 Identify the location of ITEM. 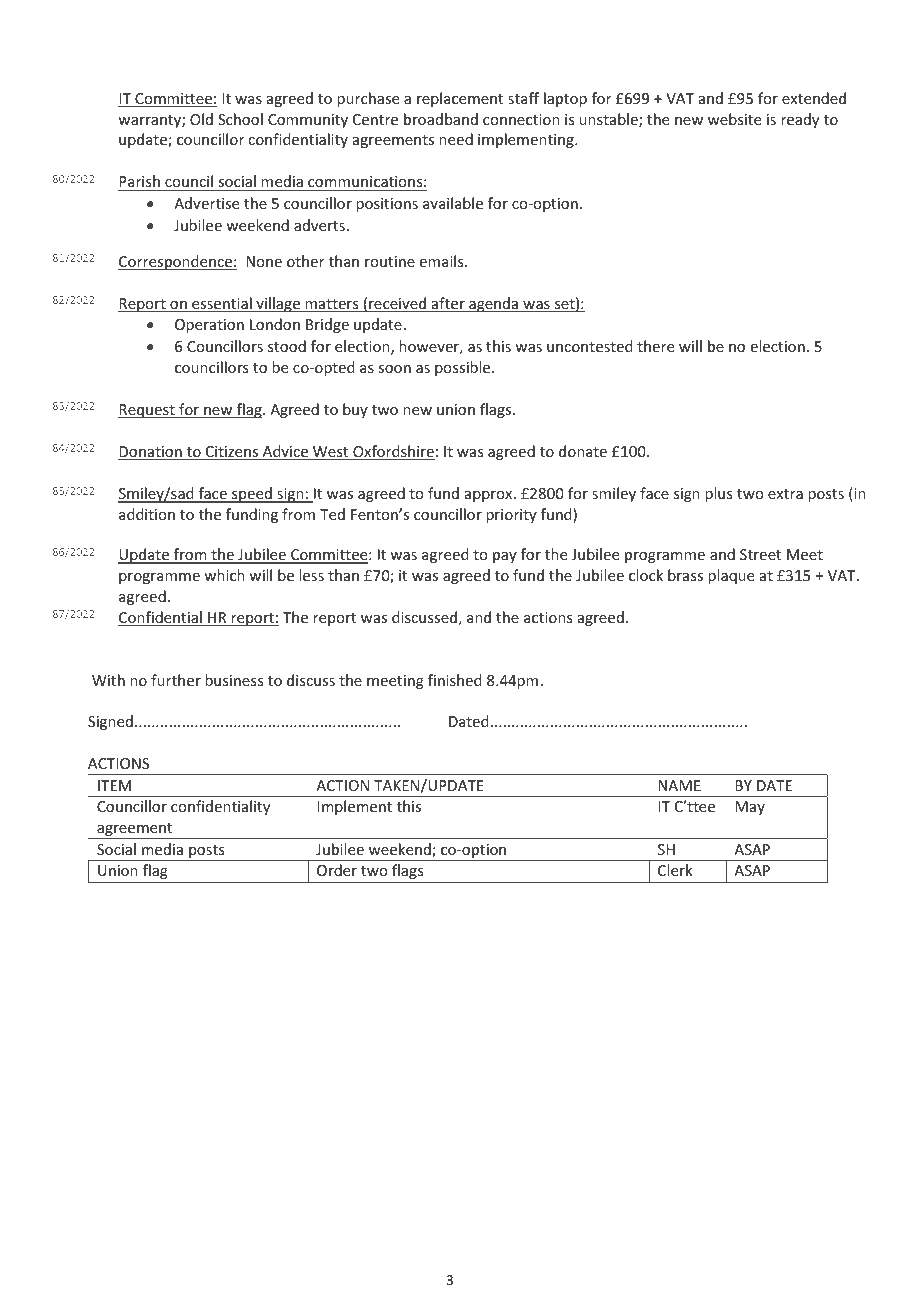
(114, 785).
